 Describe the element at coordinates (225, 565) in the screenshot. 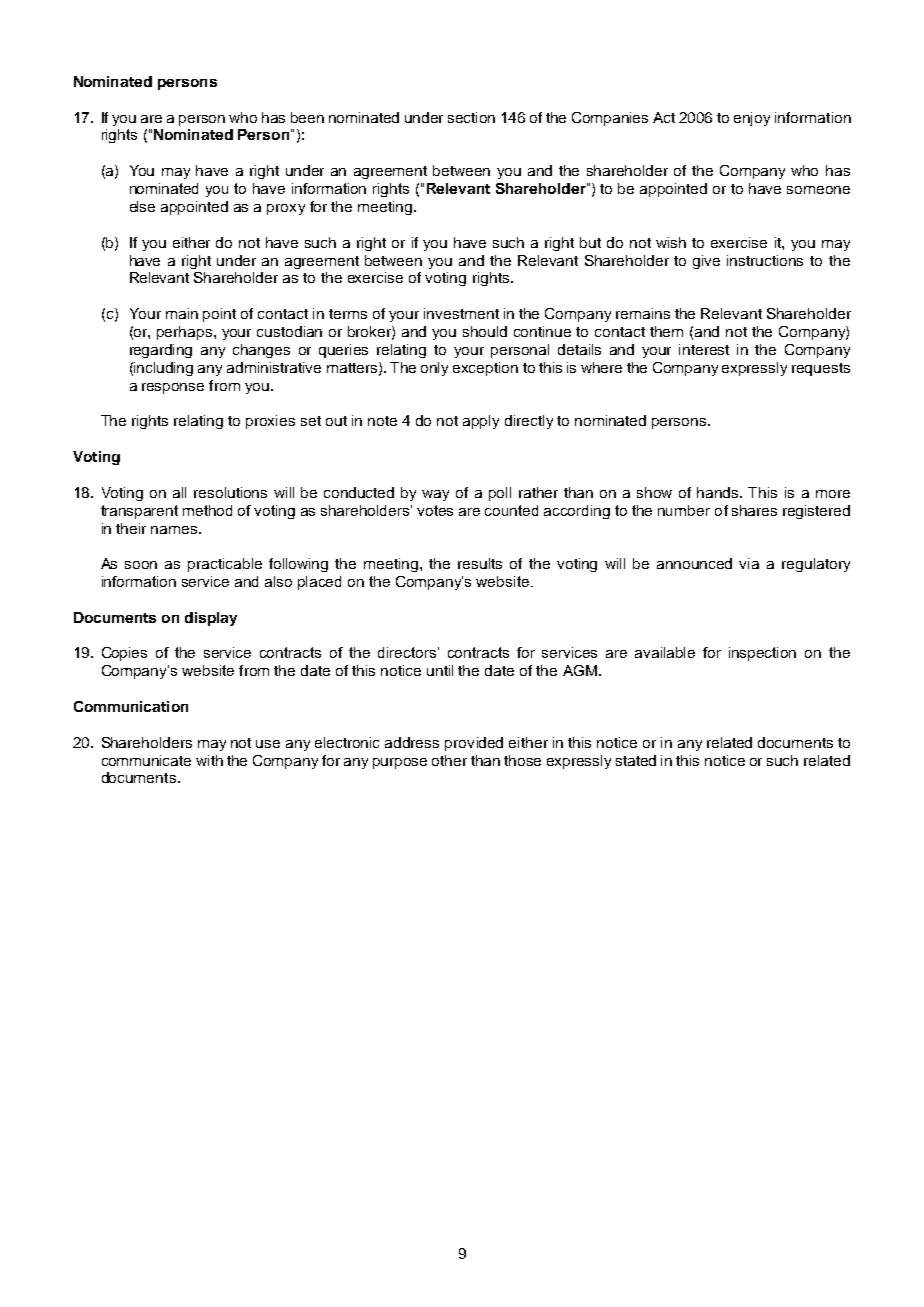

I see `practicable` at that location.
